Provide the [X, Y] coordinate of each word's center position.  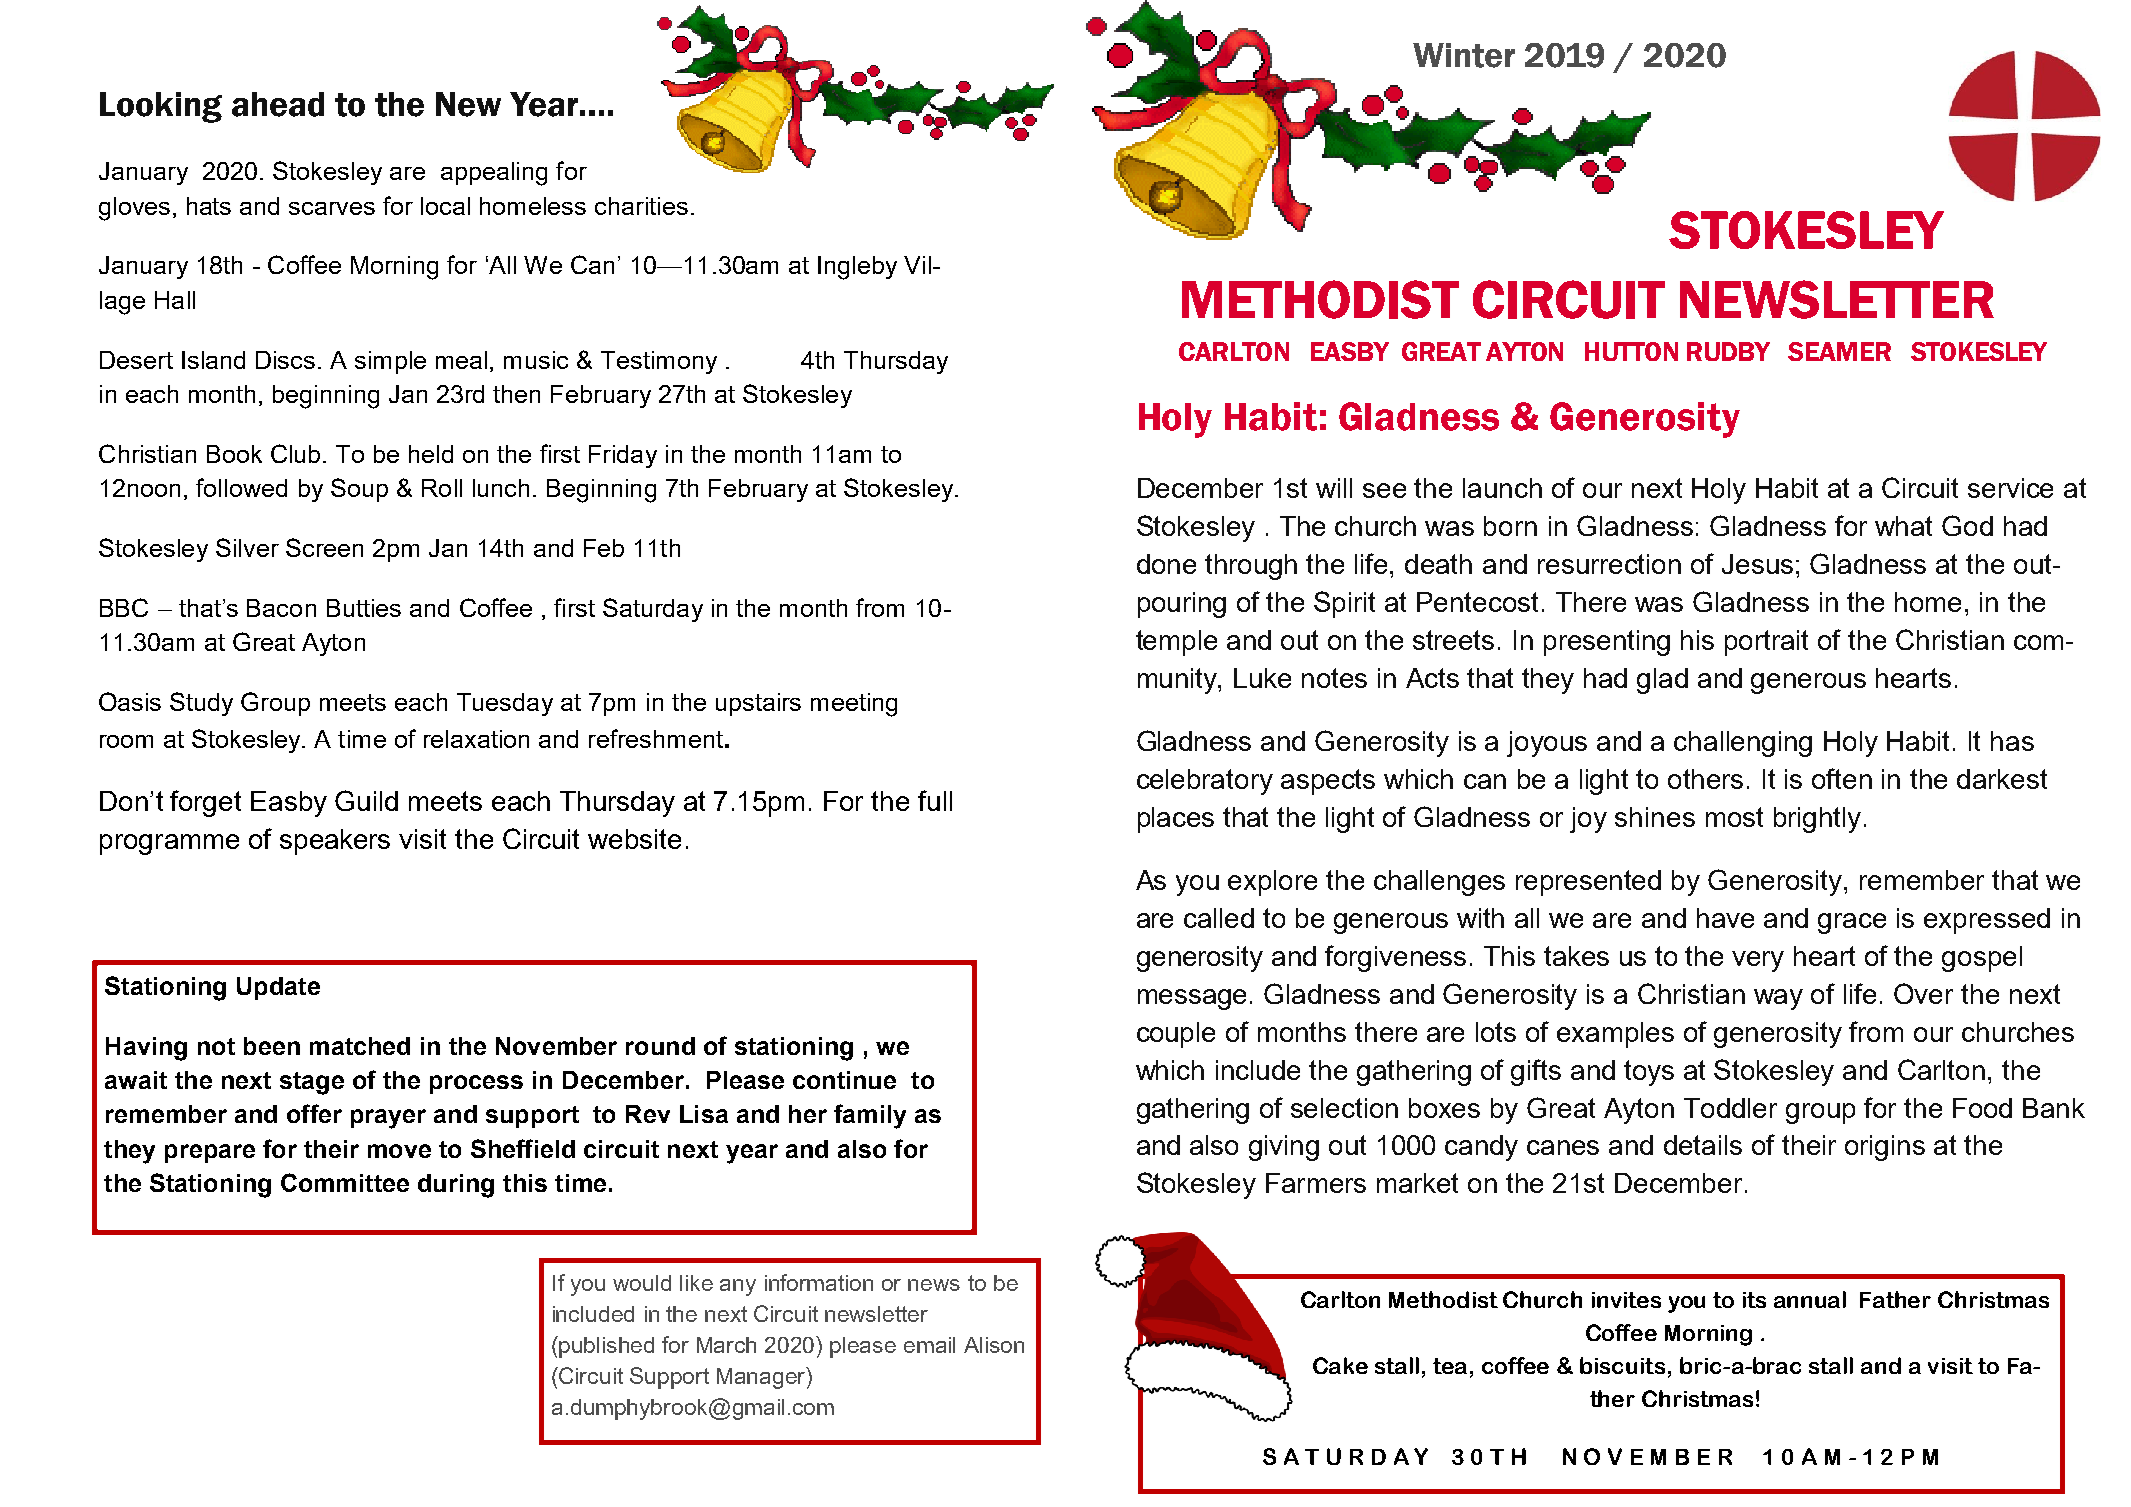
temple [1176, 643]
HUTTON [1631, 351]
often [1842, 778]
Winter [1464, 55]
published [606, 1347]
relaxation [476, 739]
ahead [278, 104]
